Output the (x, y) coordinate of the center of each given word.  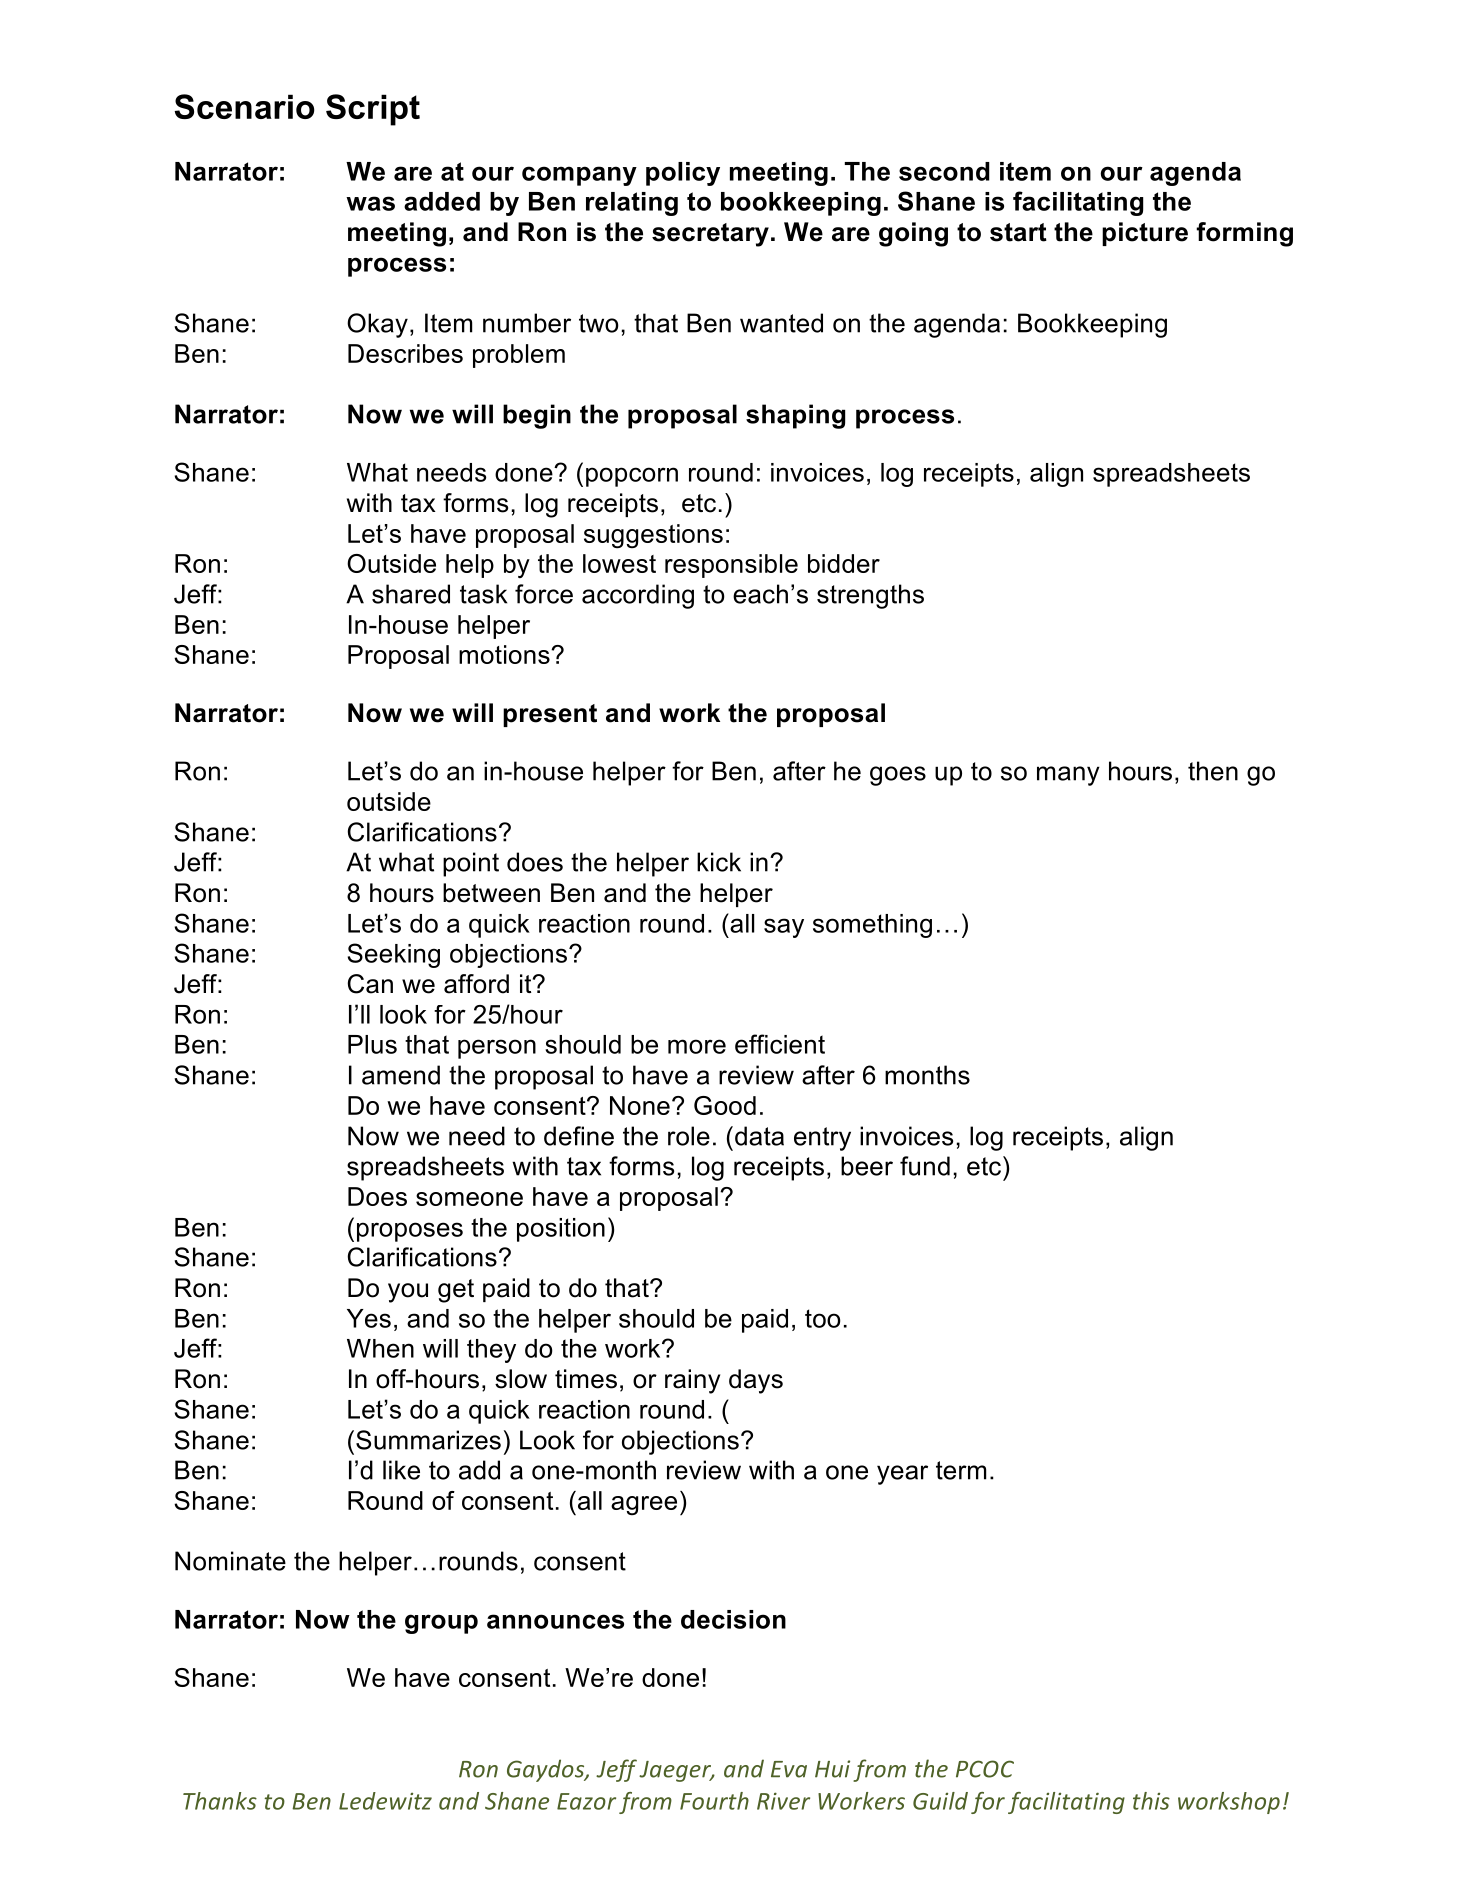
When (380, 1348)
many (1068, 776)
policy (683, 174)
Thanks (220, 1801)
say (784, 928)
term (961, 1470)
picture (1145, 234)
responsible (731, 566)
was (370, 203)
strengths (870, 596)
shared (411, 594)
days (756, 1381)
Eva (789, 1769)
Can (370, 984)
